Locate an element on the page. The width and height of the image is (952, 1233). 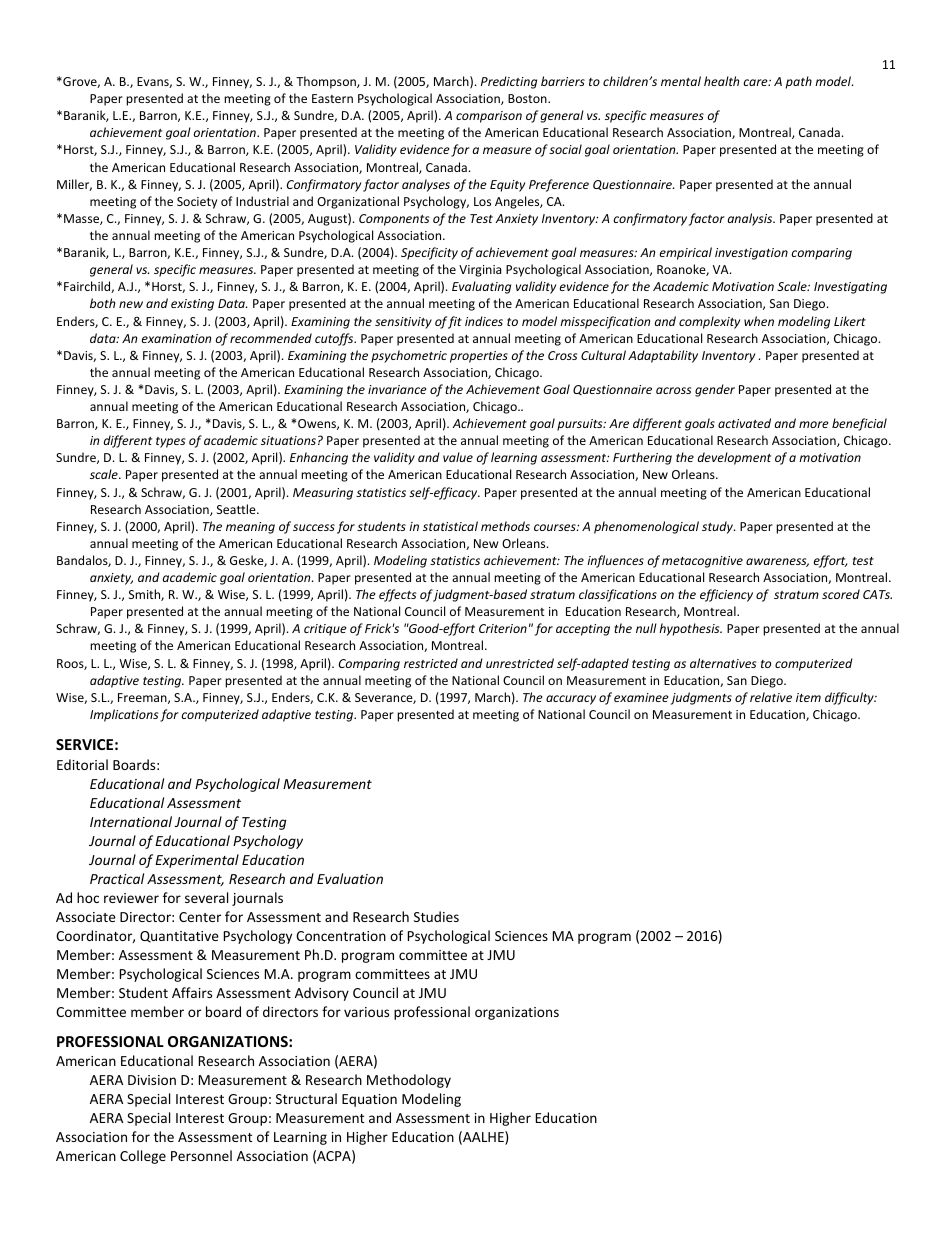
Criterion is located at coordinates (503, 628).
